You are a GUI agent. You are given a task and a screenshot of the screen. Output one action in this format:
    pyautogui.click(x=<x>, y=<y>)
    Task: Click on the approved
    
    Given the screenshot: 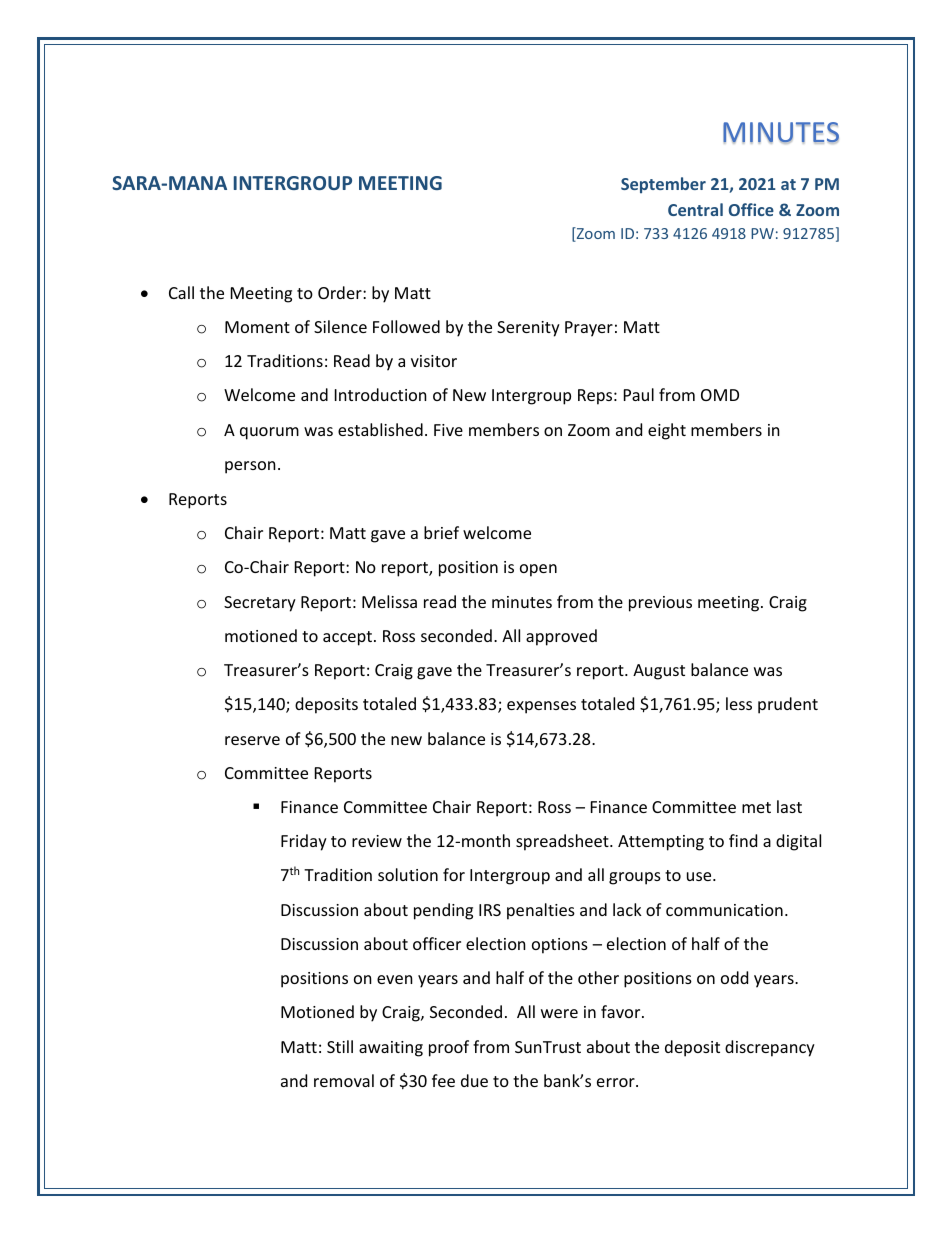 What is the action you would take?
    pyautogui.click(x=561, y=637)
